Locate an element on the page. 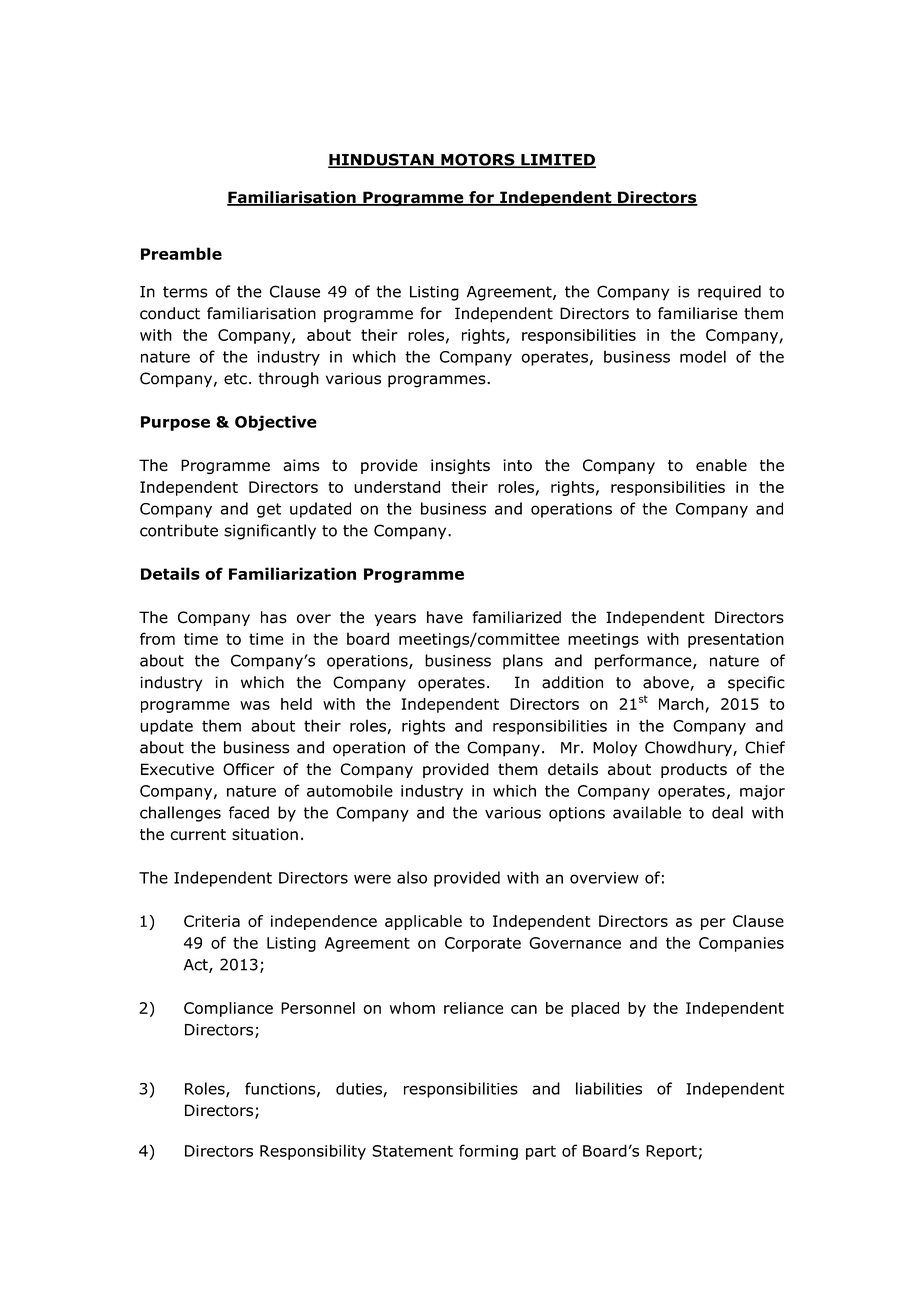 The height and width of the image is (1307, 924). Responsibility is located at coordinates (313, 1152).
